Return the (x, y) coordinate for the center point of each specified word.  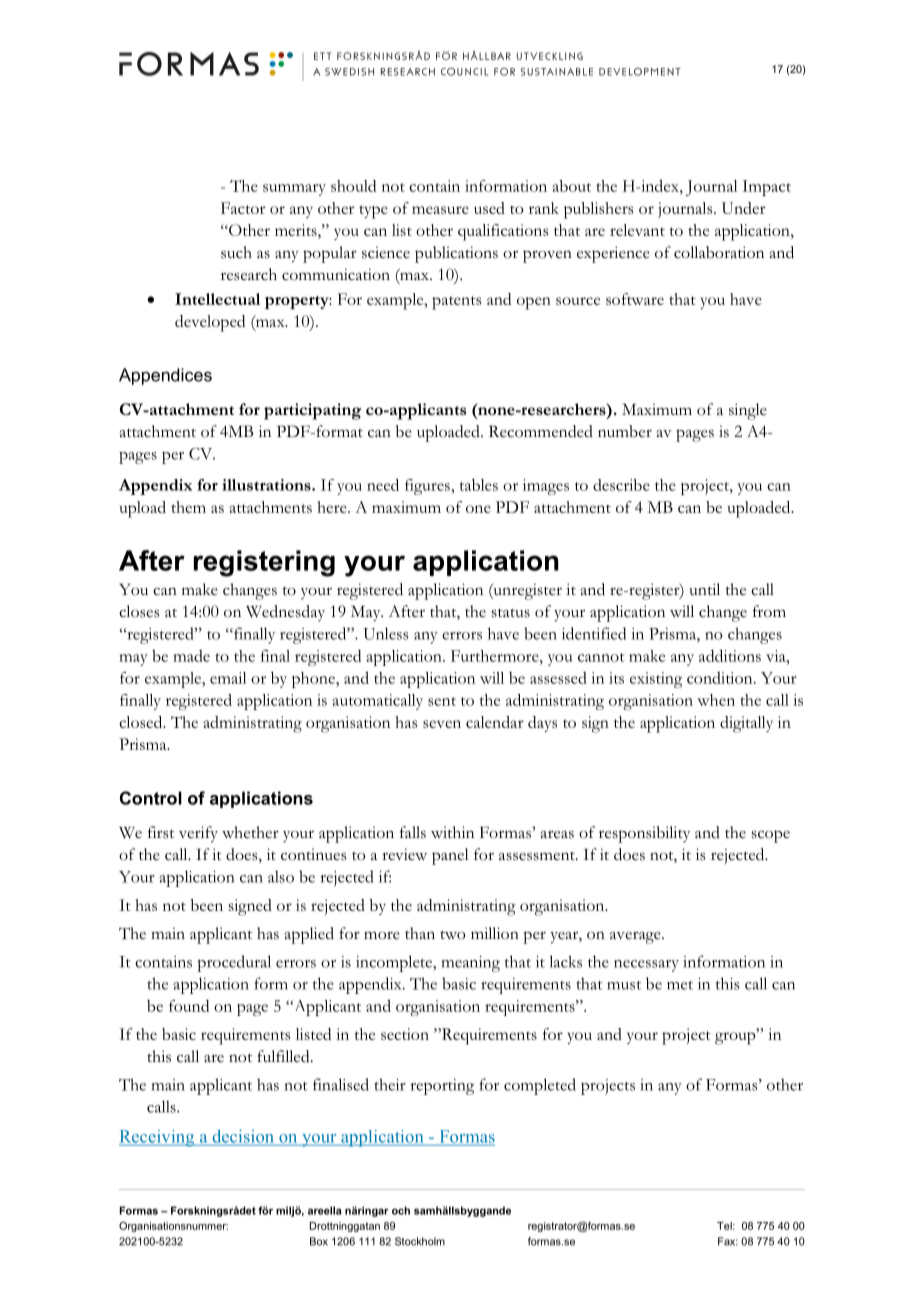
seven (442, 724)
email (228, 678)
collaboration (719, 252)
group (736, 1037)
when (716, 700)
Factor (243, 208)
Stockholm (420, 1241)
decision (243, 1137)
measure (440, 210)
